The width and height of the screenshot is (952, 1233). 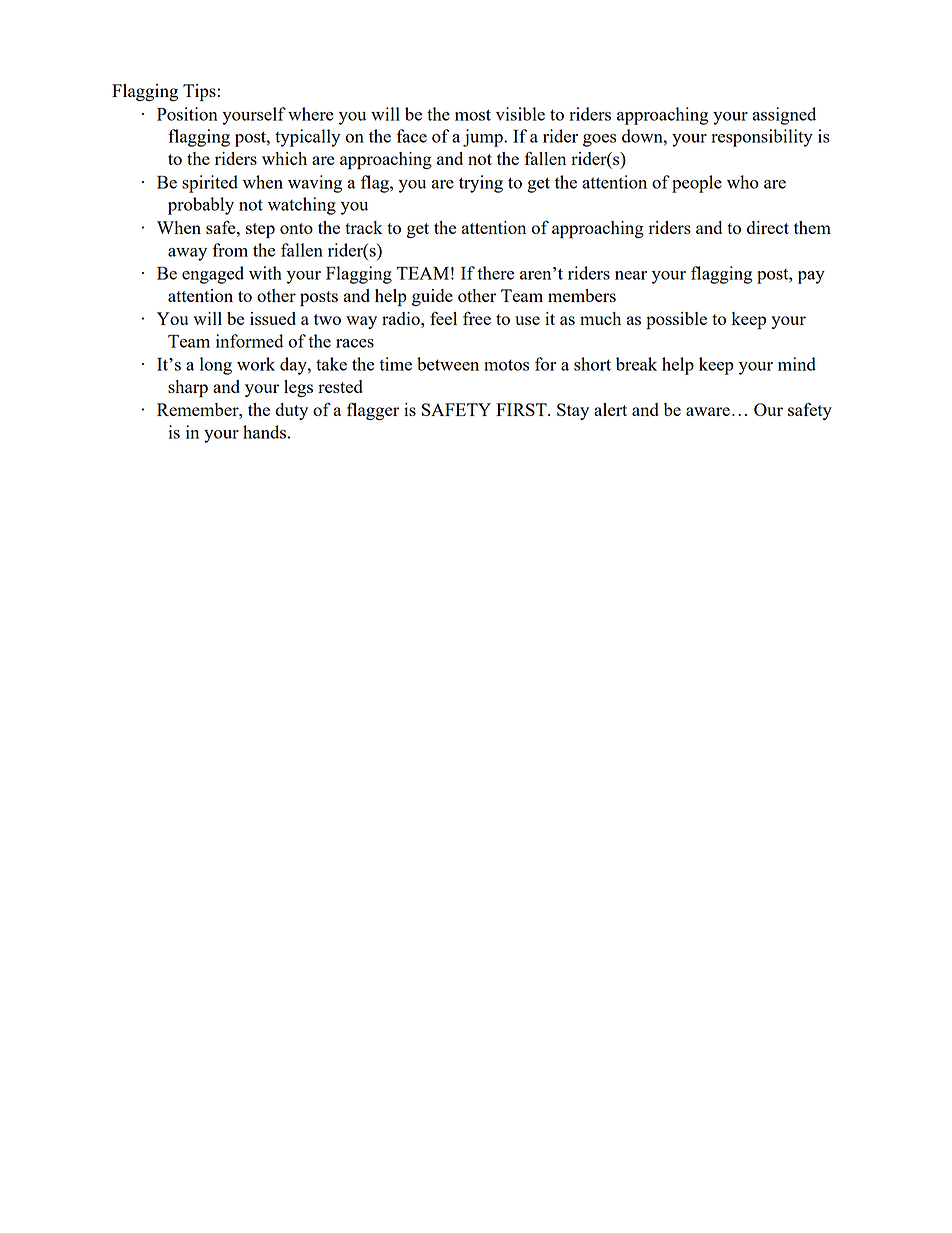 What do you see at coordinates (291, 411) in the screenshot?
I see `duty` at bounding box center [291, 411].
